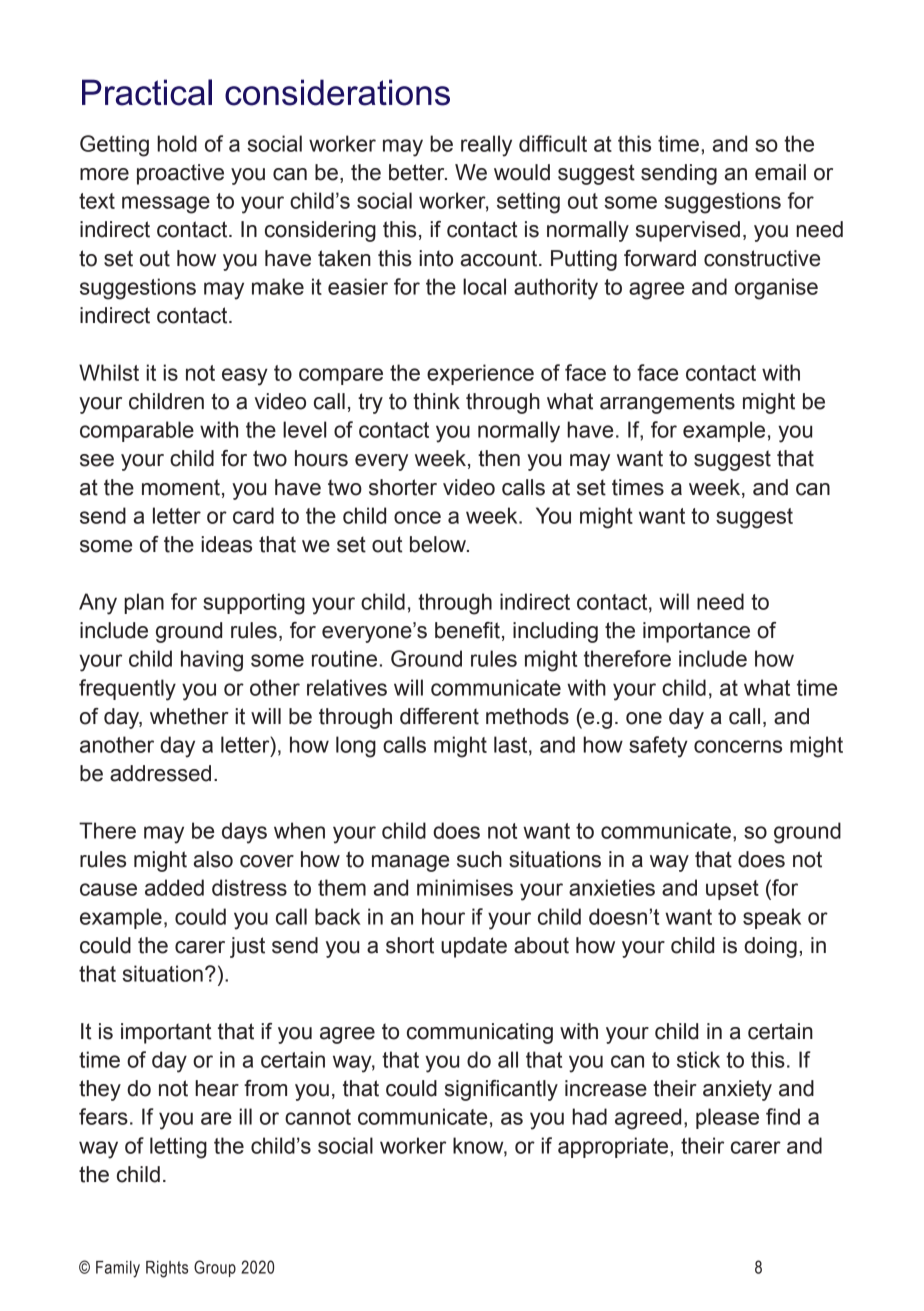 The width and height of the document is (924, 1311). What do you see at coordinates (212, 661) in the document?
I see `having` at bounding box center [212, 661].
